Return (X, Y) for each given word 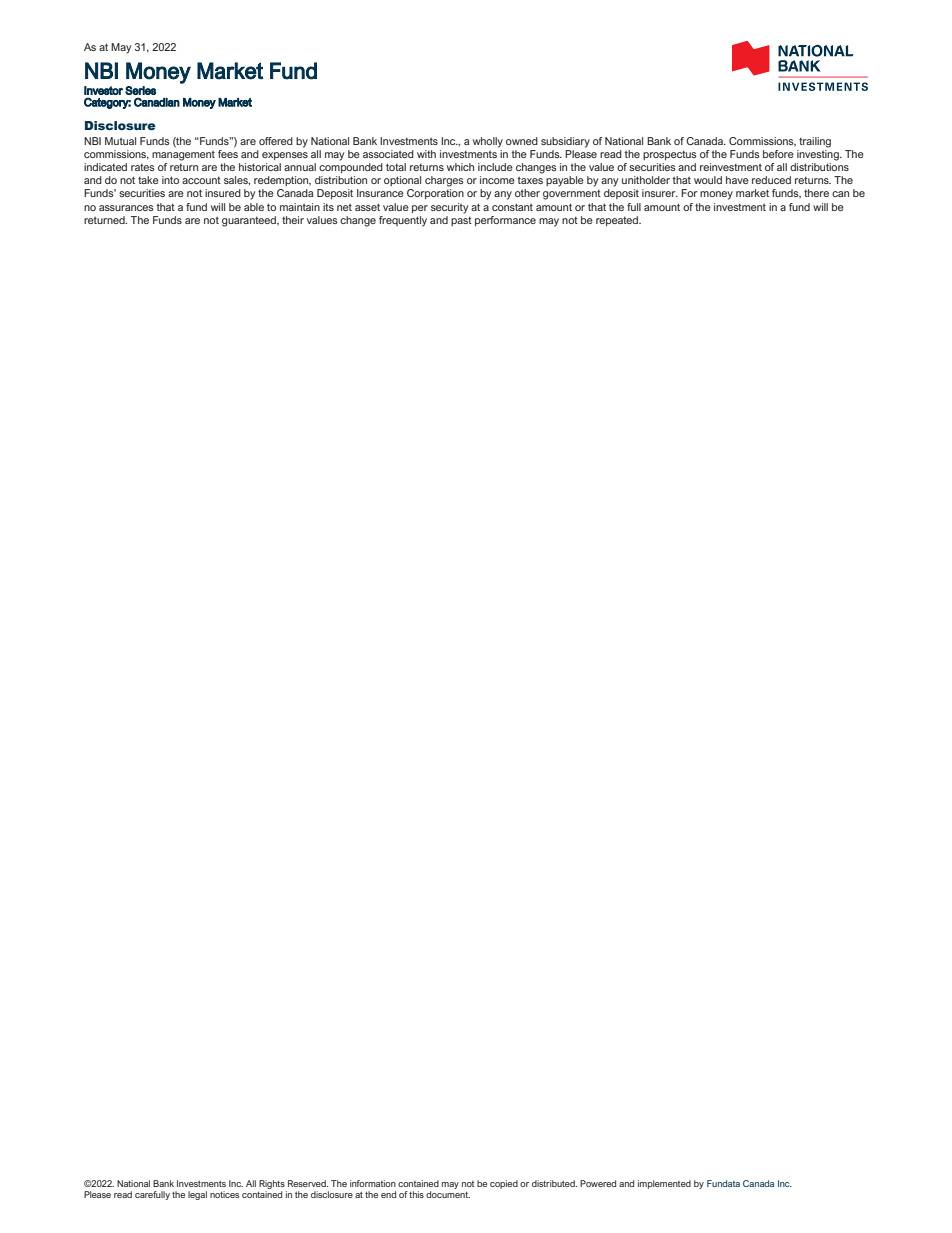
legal (197, 1195)
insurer (660, 193)
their (293, 220)
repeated (618, 221)
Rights (272, 1184)
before (778, 154)
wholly (488, 142)
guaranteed (250, 221)
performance (505, 221)
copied (504, 1184)
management (183, 155)
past (461, 221)
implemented (664, 1184)
